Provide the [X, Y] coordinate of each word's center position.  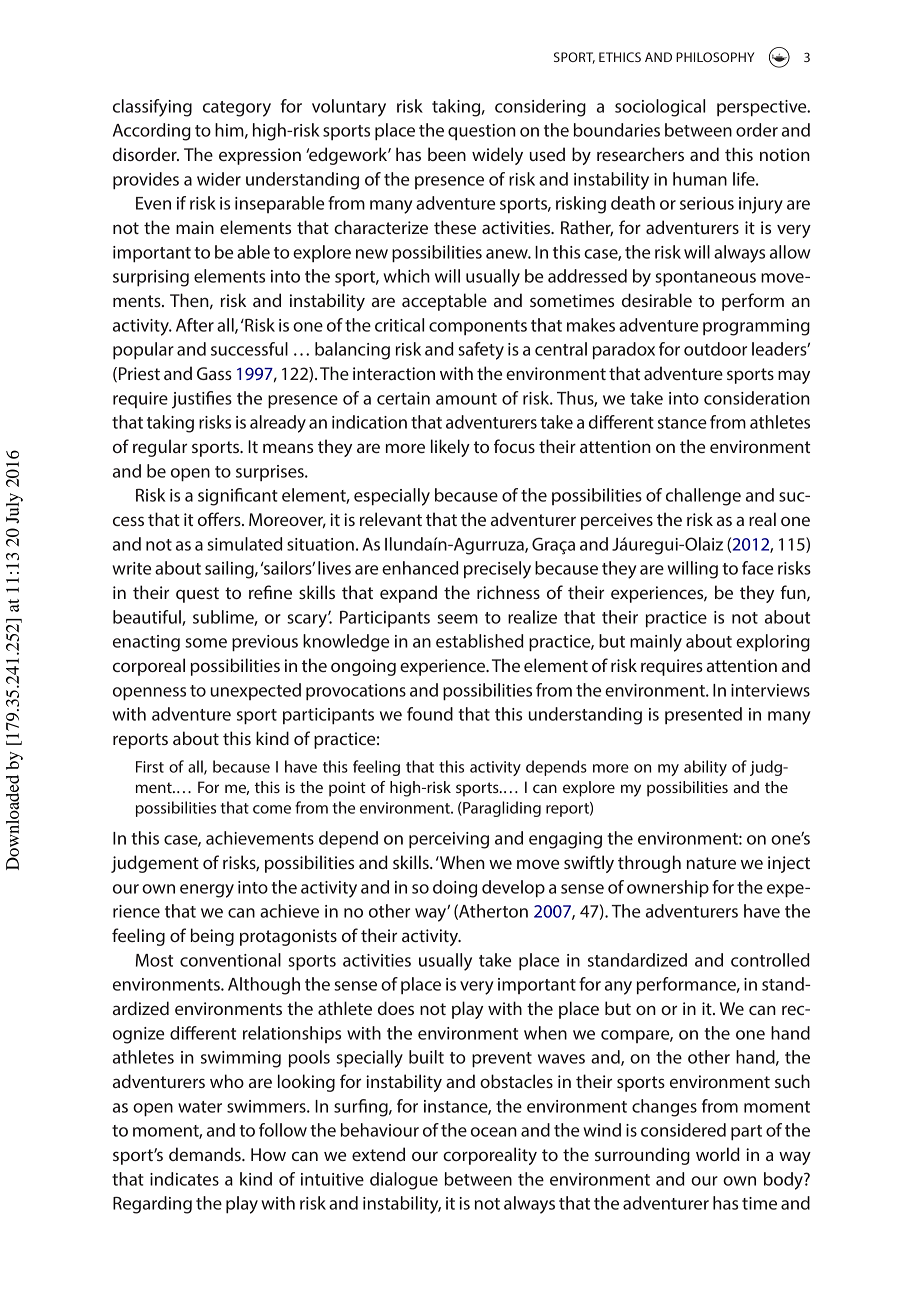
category [237, 109]
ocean [494, 1132]
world [718, 1154]
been [447, 154]
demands [206, 1154]
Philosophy [715, 57]
